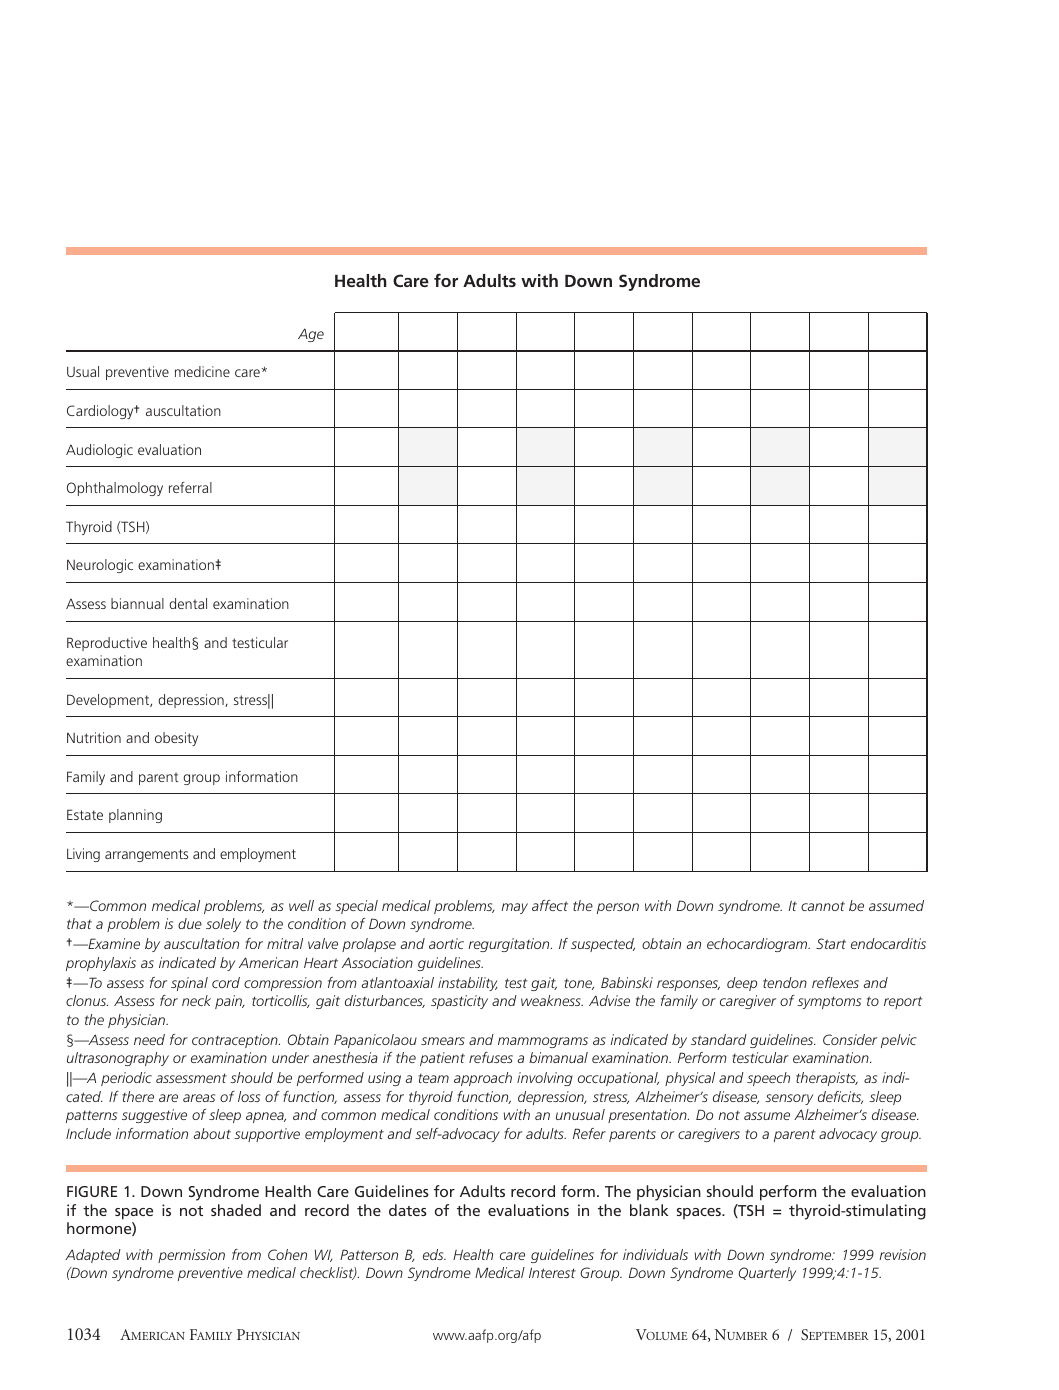 The height and width of the image is (1390, 1059). Describe the element at coordinates (514, 908) in the image. I see `may` at that location.
